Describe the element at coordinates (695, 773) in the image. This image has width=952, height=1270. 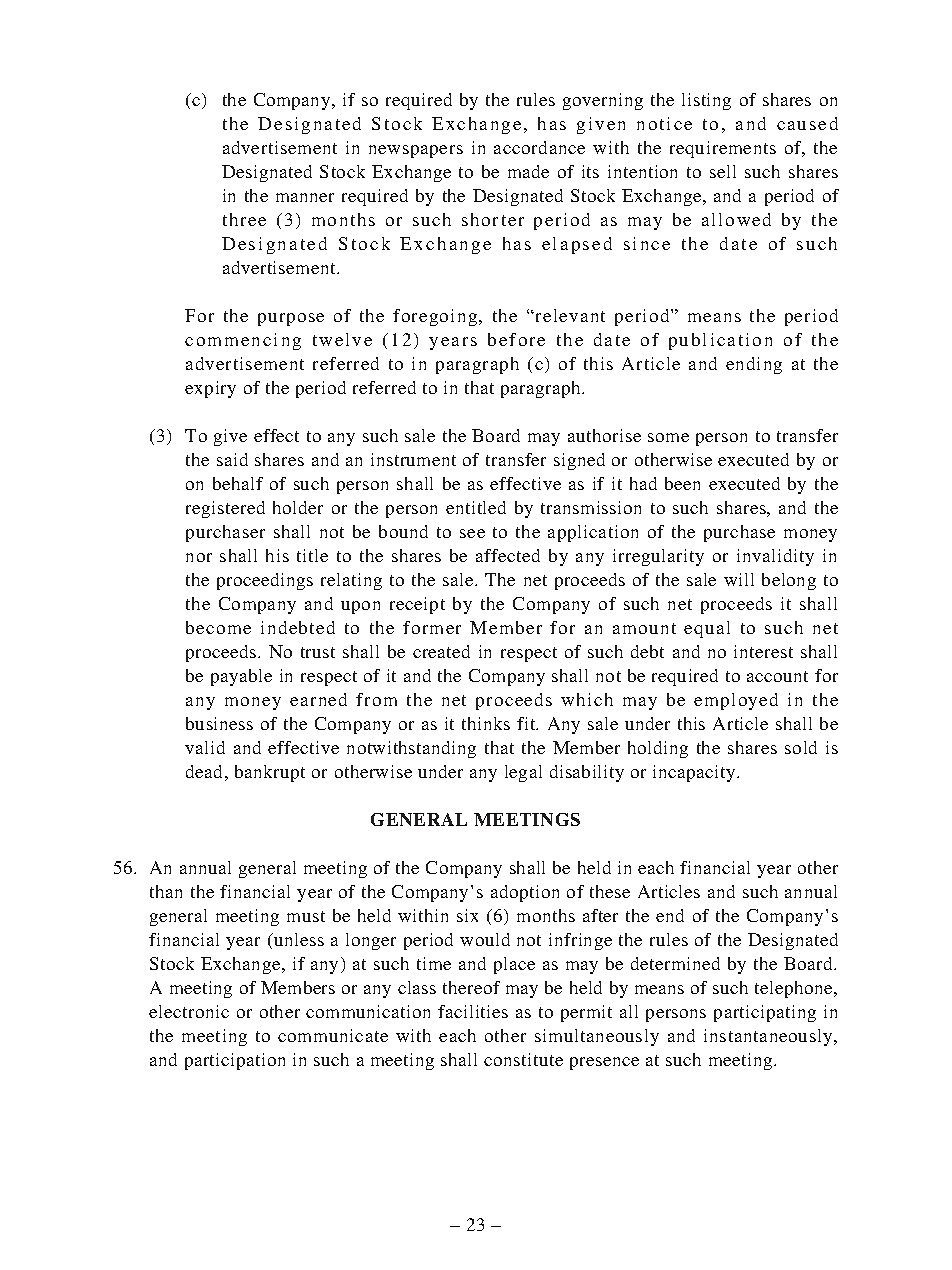
I see `incapacity` at that location.
